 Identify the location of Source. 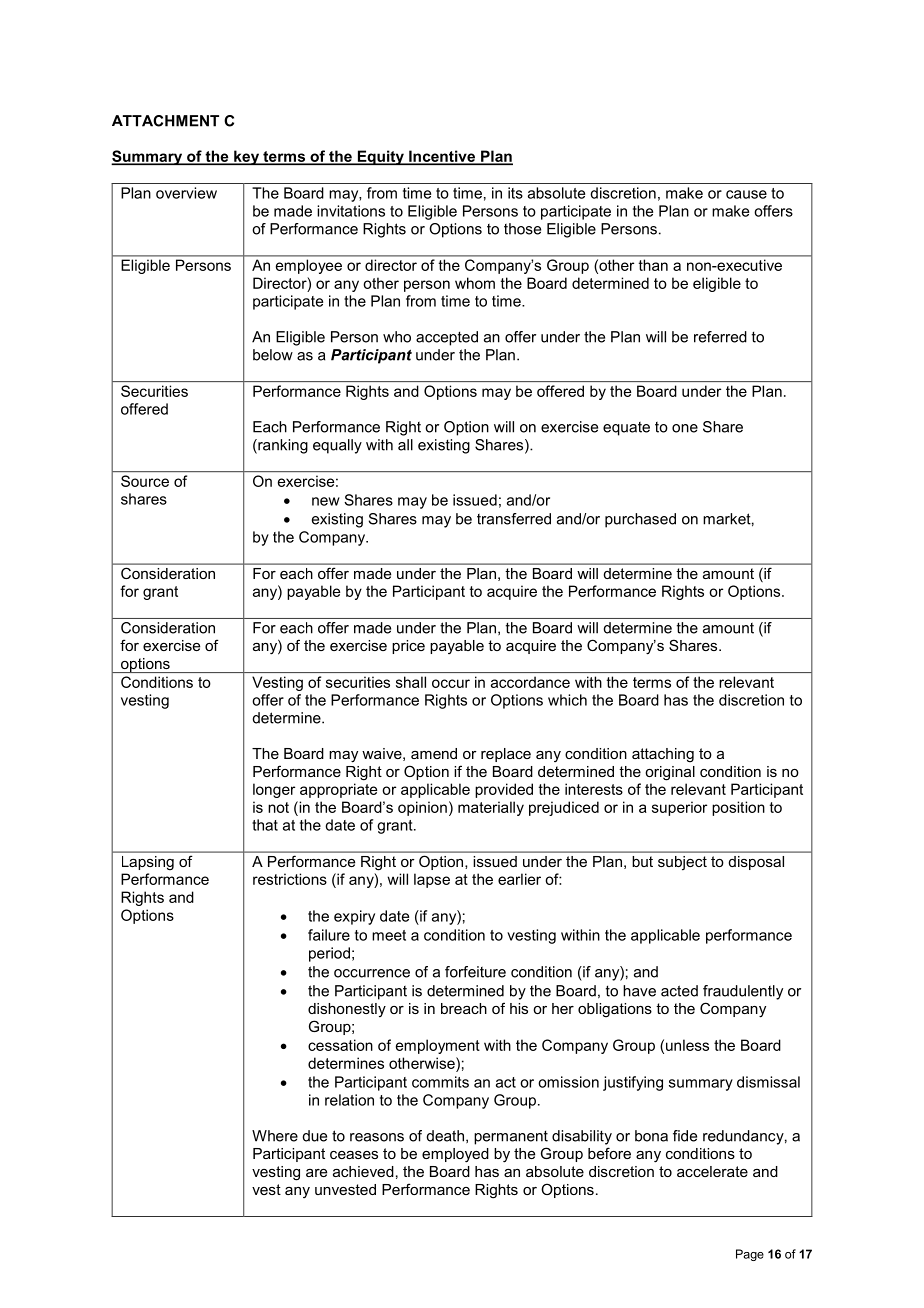
(145, 481).
